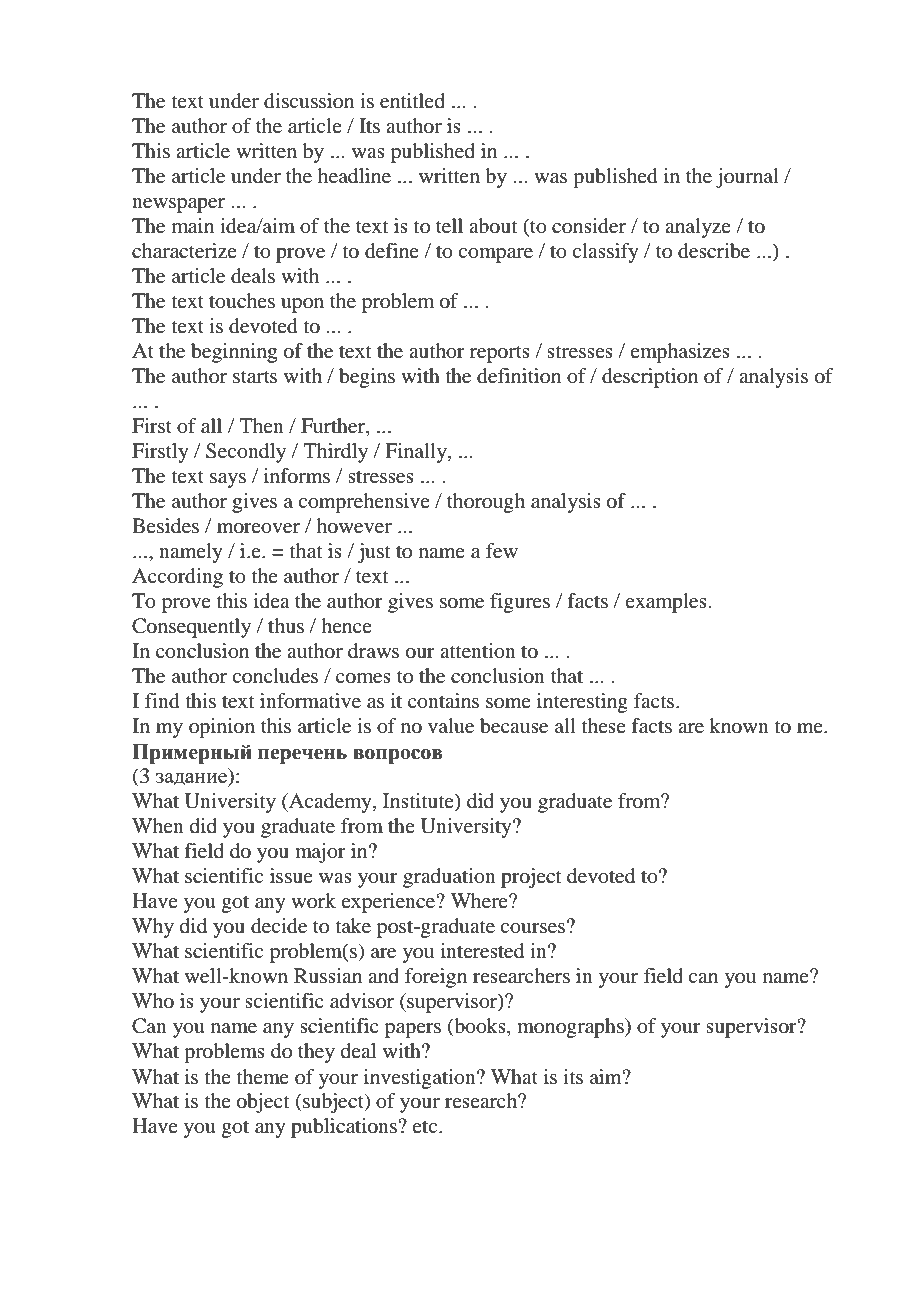 Image resolution: width=924 pixels, height=1308 pixels. I want to click on Secondly, so click(246, 453).
